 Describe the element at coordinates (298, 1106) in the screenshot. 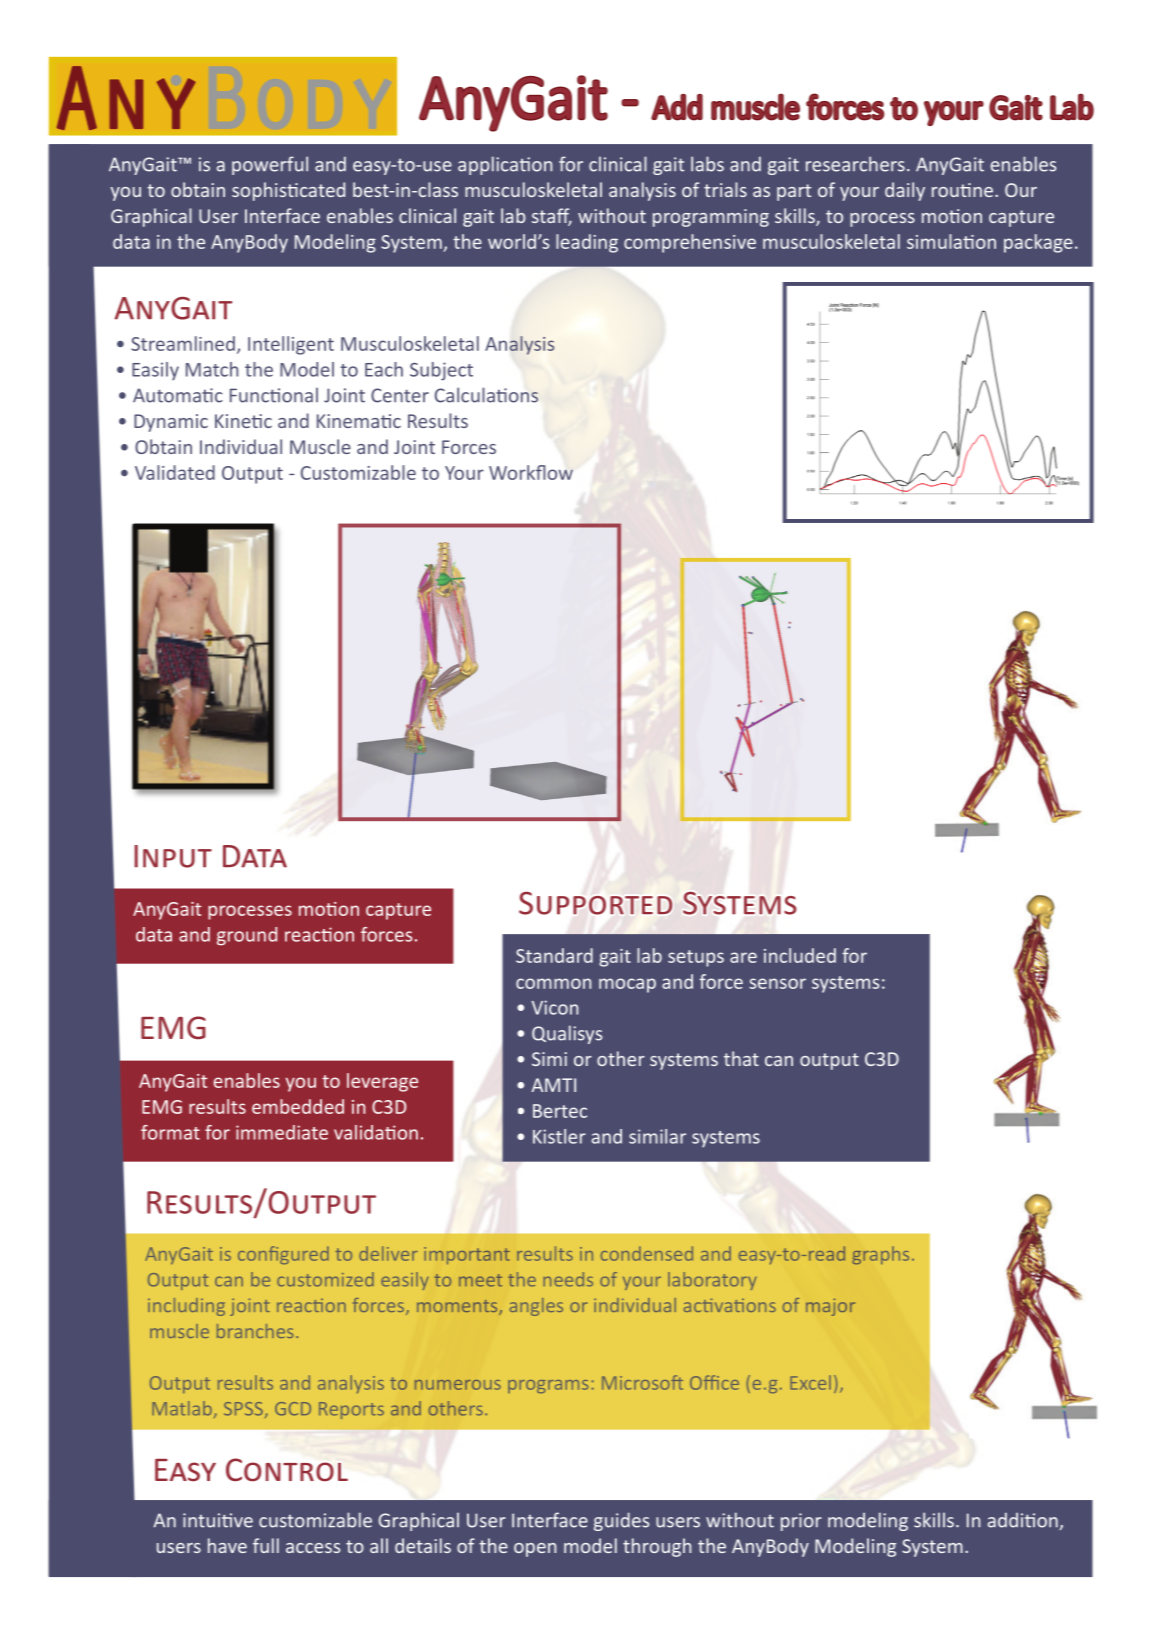

I see `embedded` at that location.
